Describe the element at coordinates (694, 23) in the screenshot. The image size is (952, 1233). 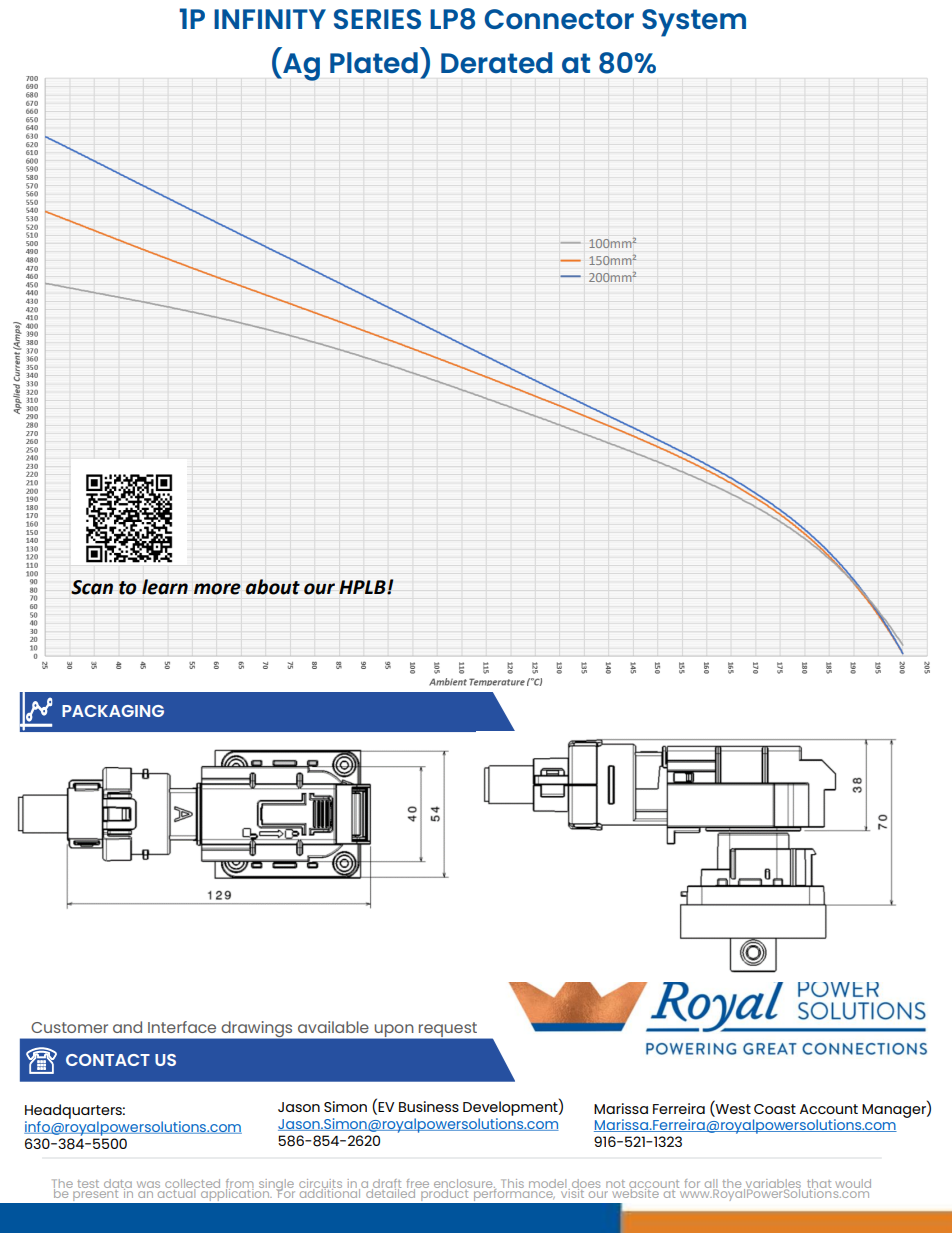
I see `System` at that location.
